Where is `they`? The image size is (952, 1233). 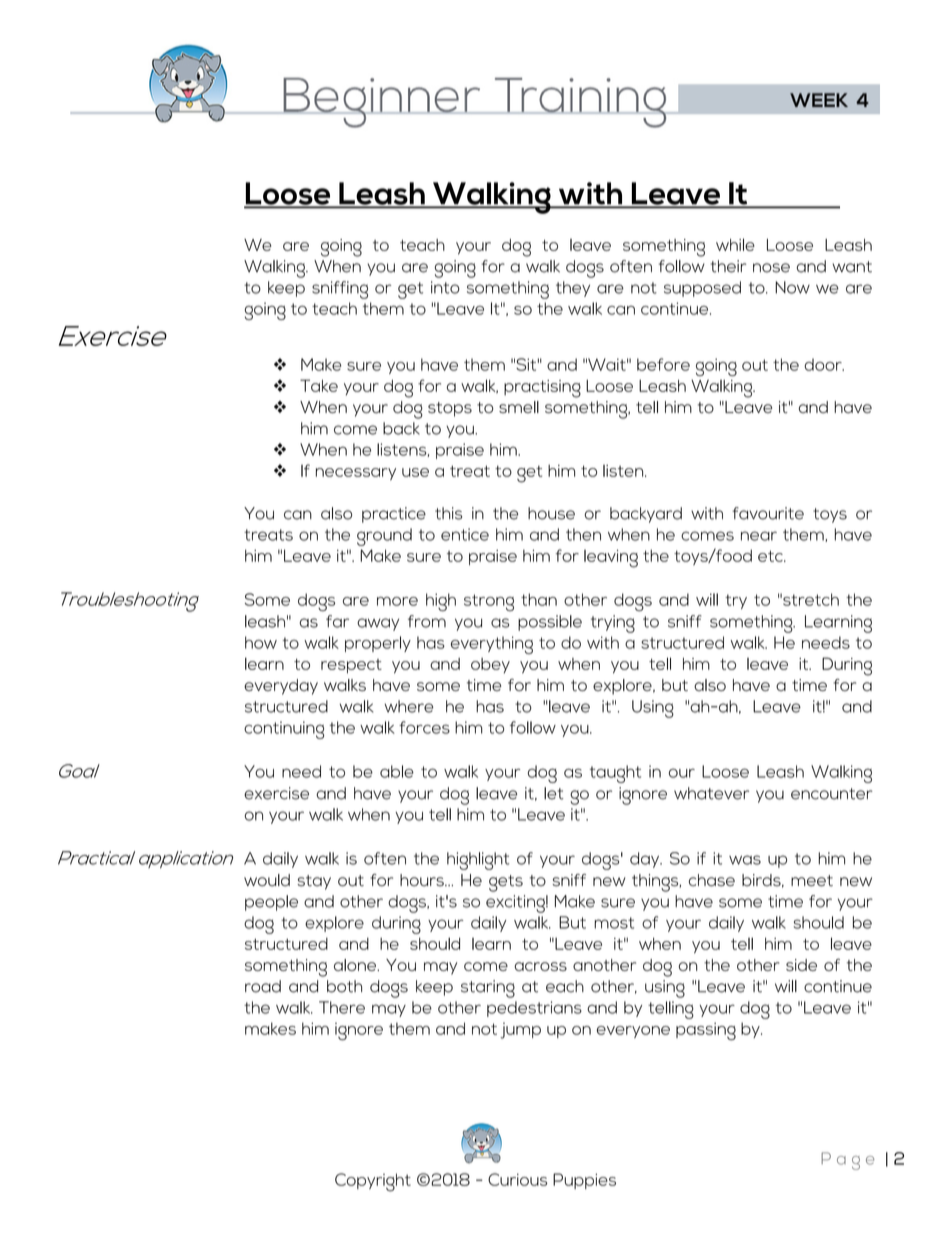 they is located at coordinates (573, 289).
